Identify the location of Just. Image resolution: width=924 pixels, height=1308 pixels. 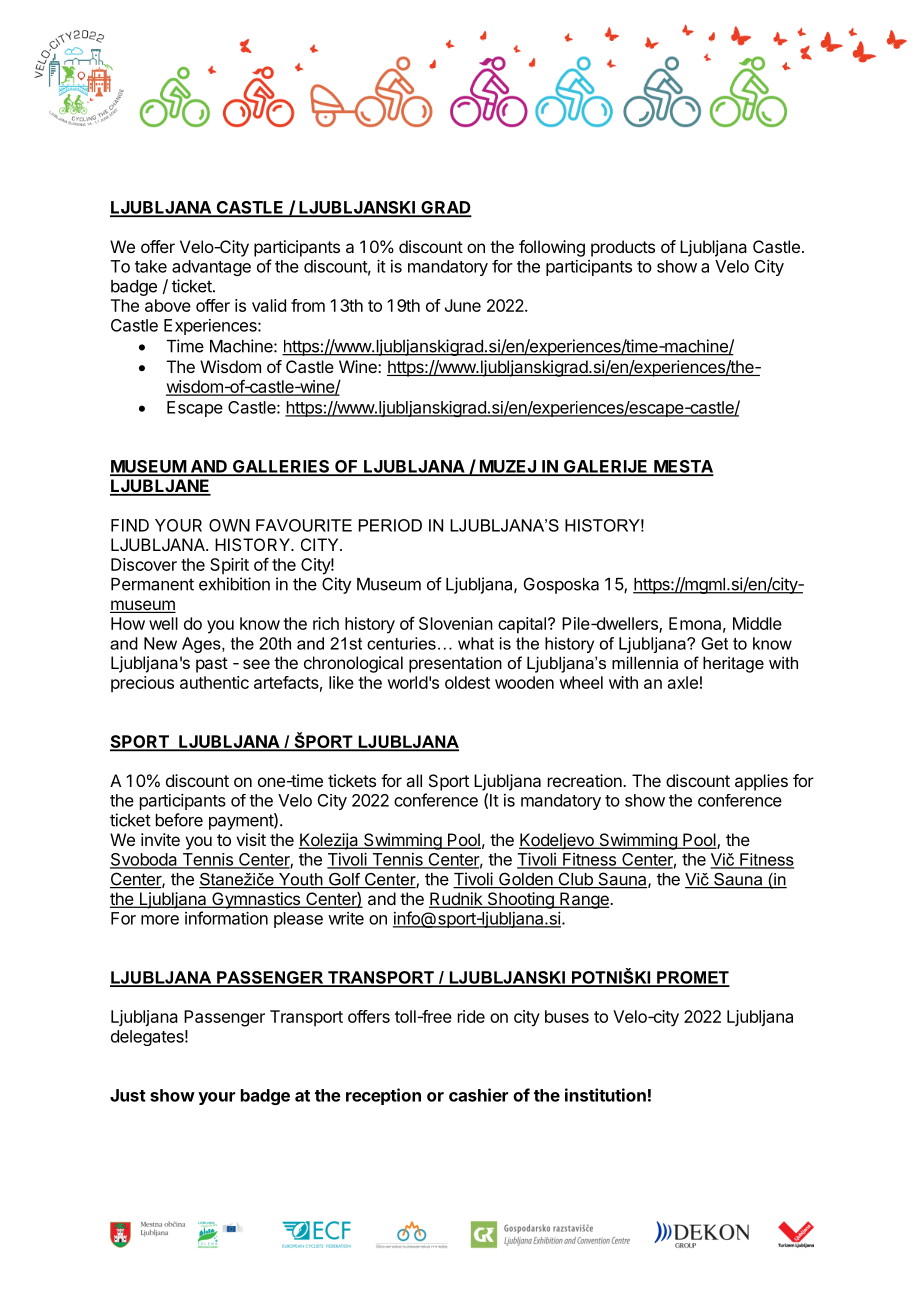
(128, 1095).
